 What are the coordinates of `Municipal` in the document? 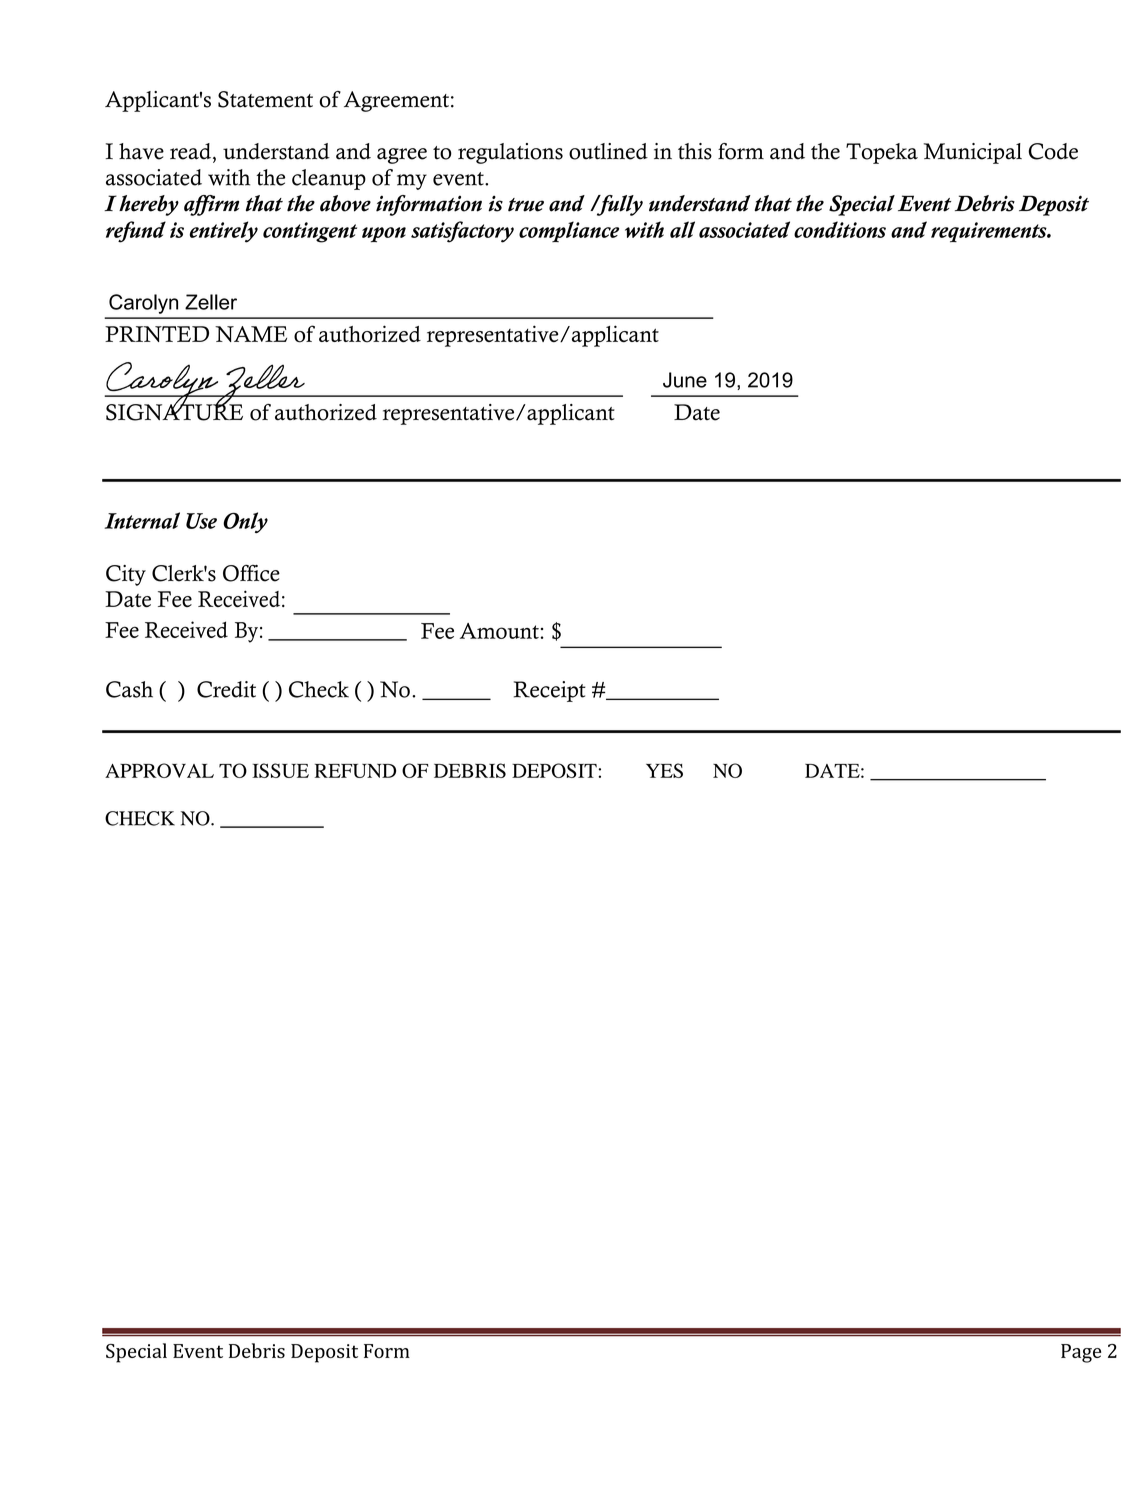 It's located at (973, 153).
